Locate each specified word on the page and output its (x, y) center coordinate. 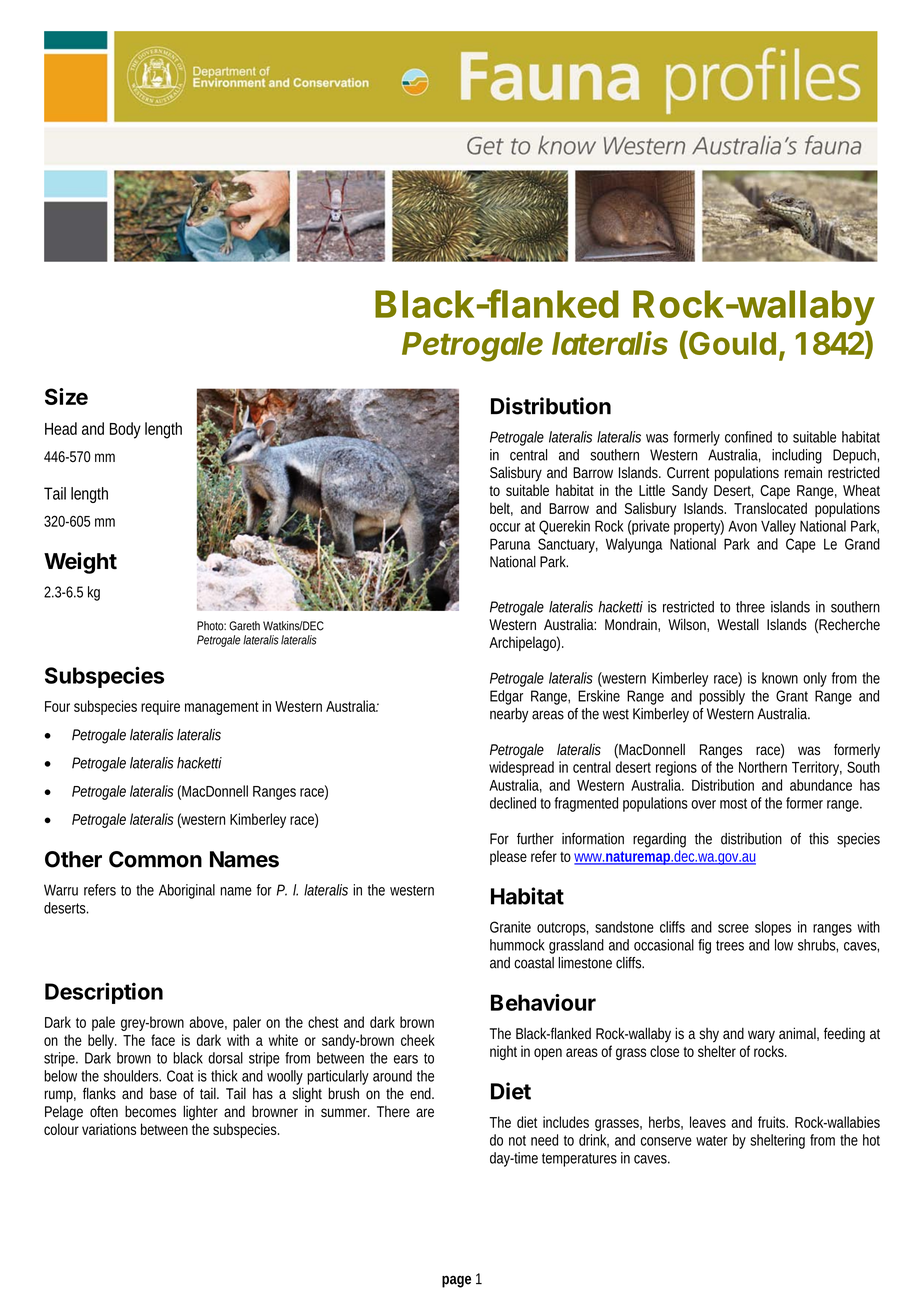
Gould (731, 344)
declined (513, 803)
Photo (211, 626)
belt (501, 509)
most (733, 803)
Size (66, 396)
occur (505, 527)
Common (155, 859)
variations (109, 1129)
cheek (418, 1040)
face (163, 1040)
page (456, 1281)
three (750, 607)
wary (761, 1036)
